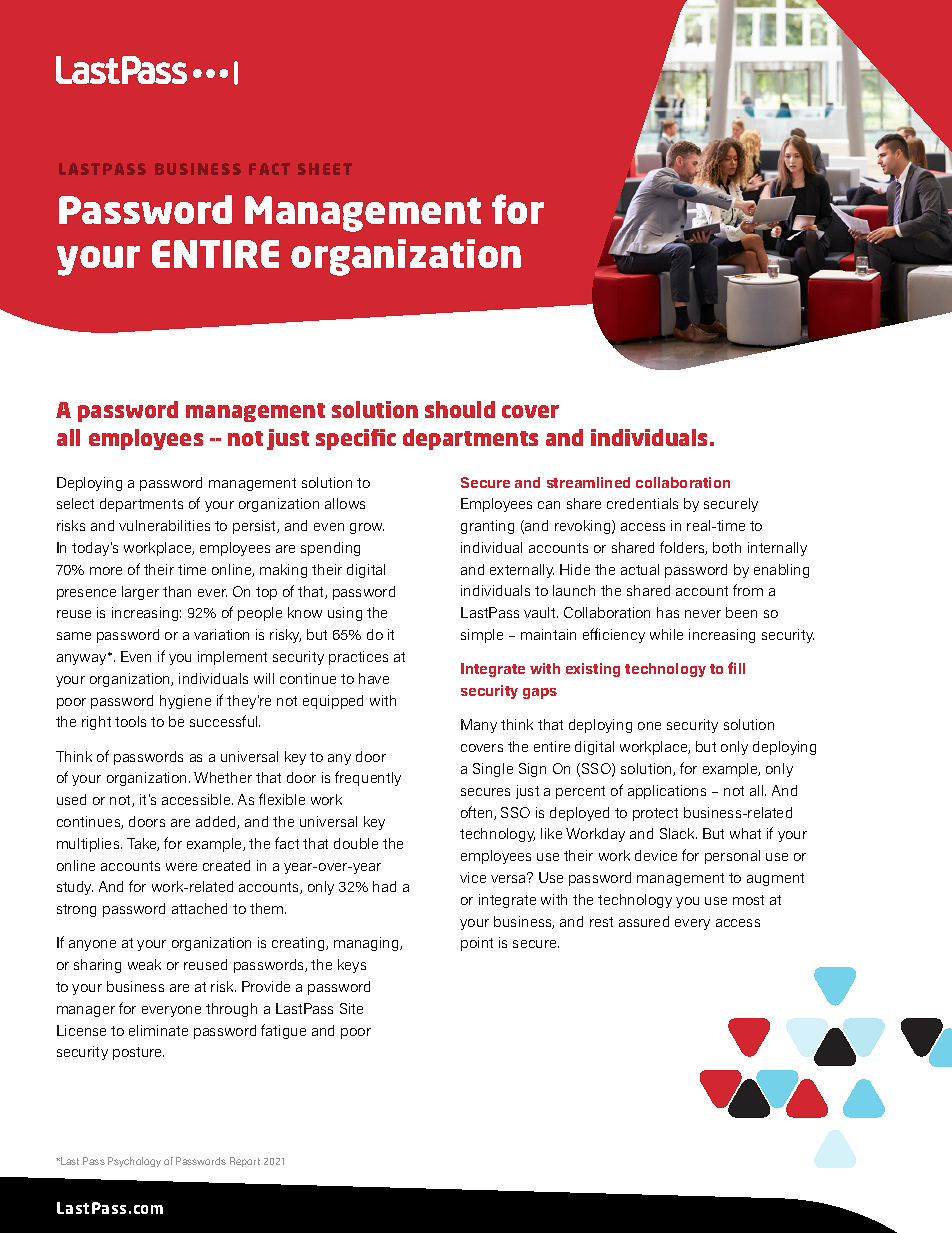  I want to click on select, so click(75, 503).
